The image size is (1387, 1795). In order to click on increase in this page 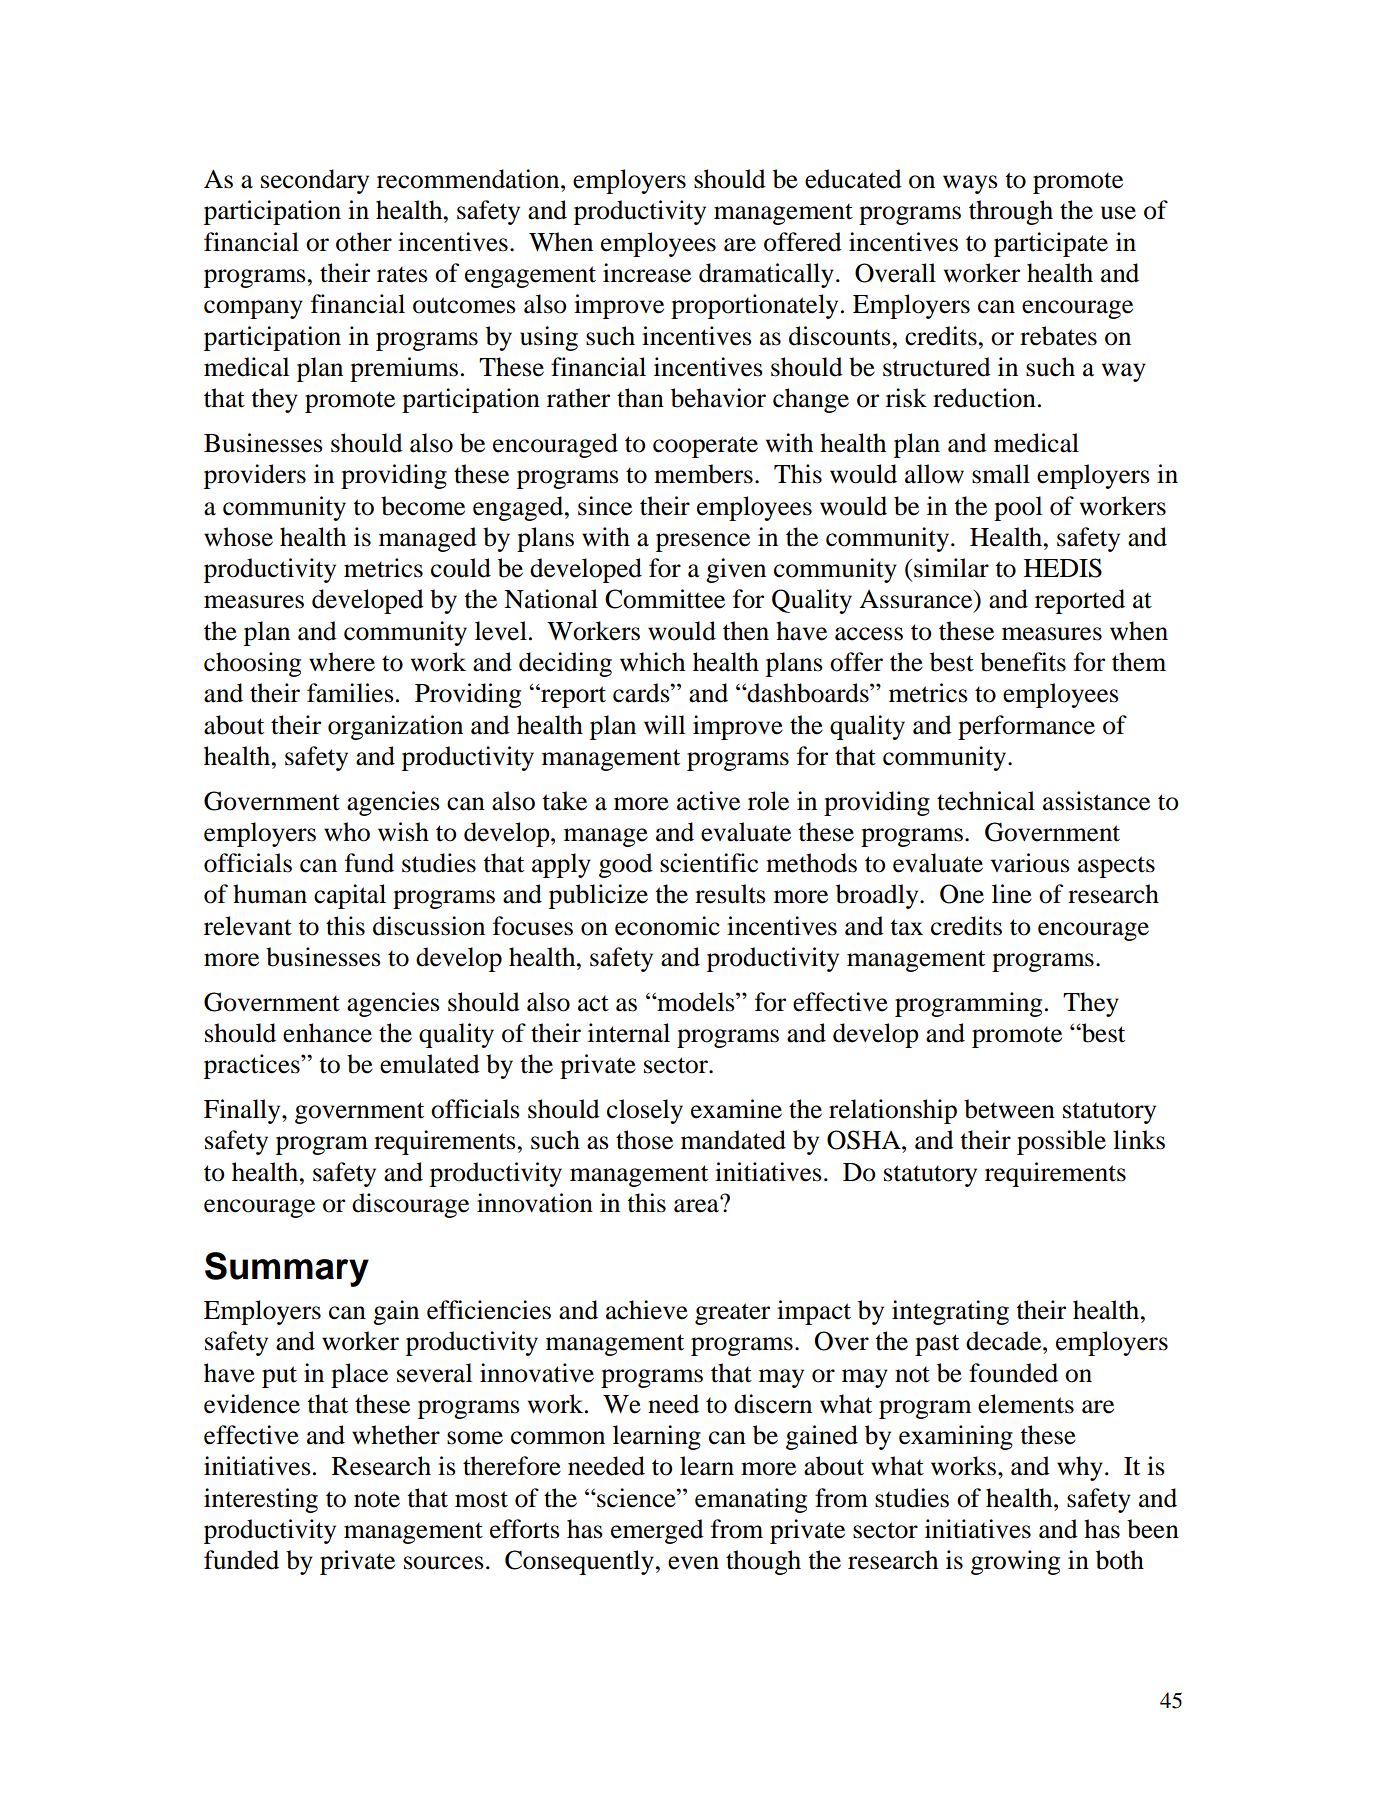, I will do `click(647, 273)`.
